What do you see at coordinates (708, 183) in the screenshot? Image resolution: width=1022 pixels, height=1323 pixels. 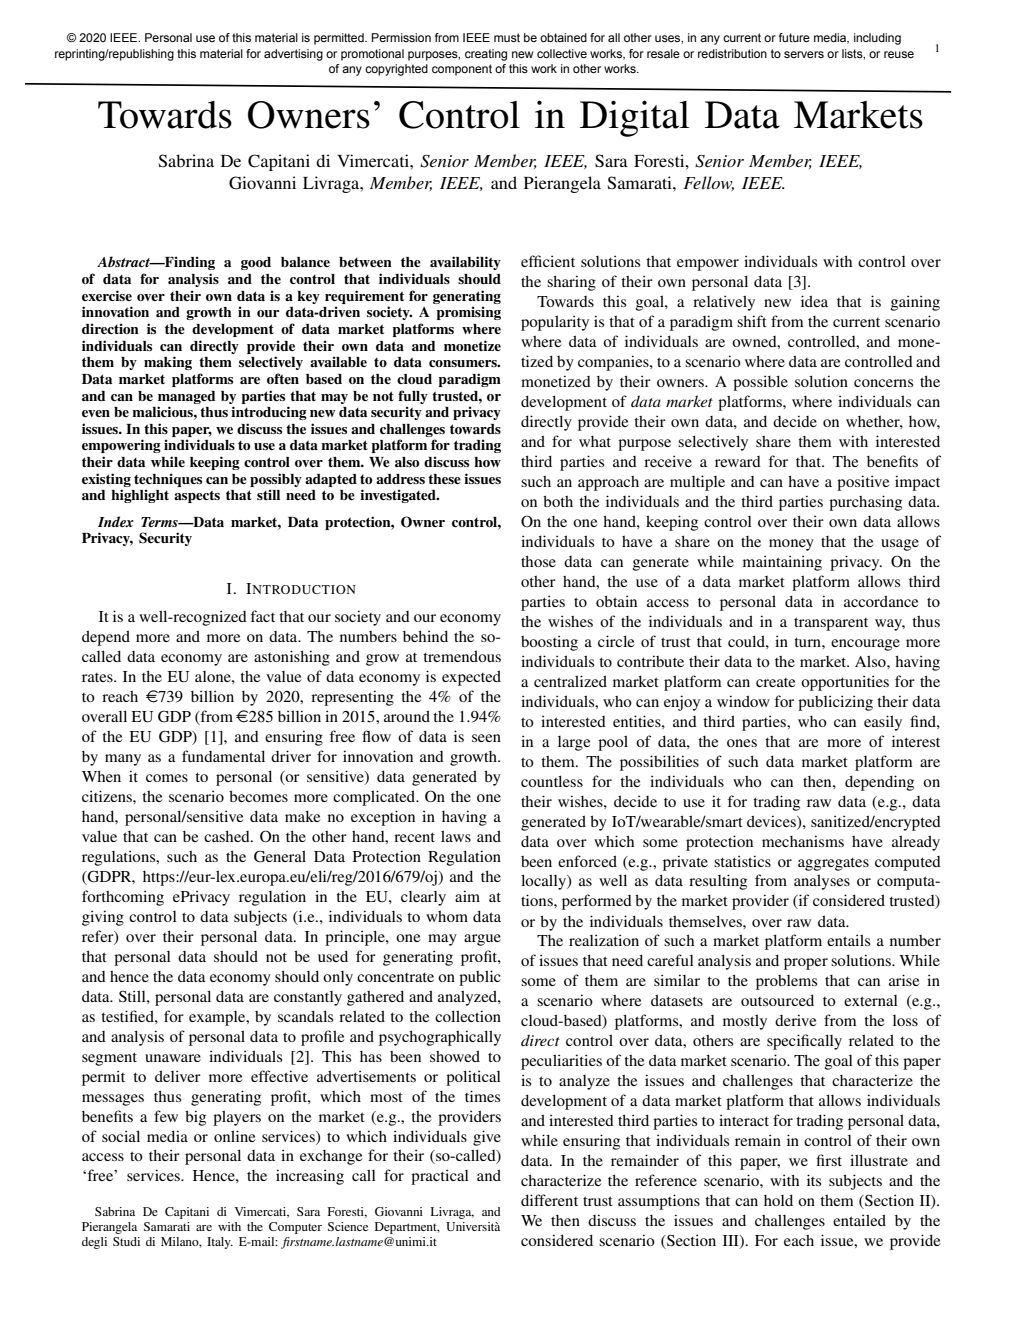 I see `Fellow` at bounding box center [708, 183].
